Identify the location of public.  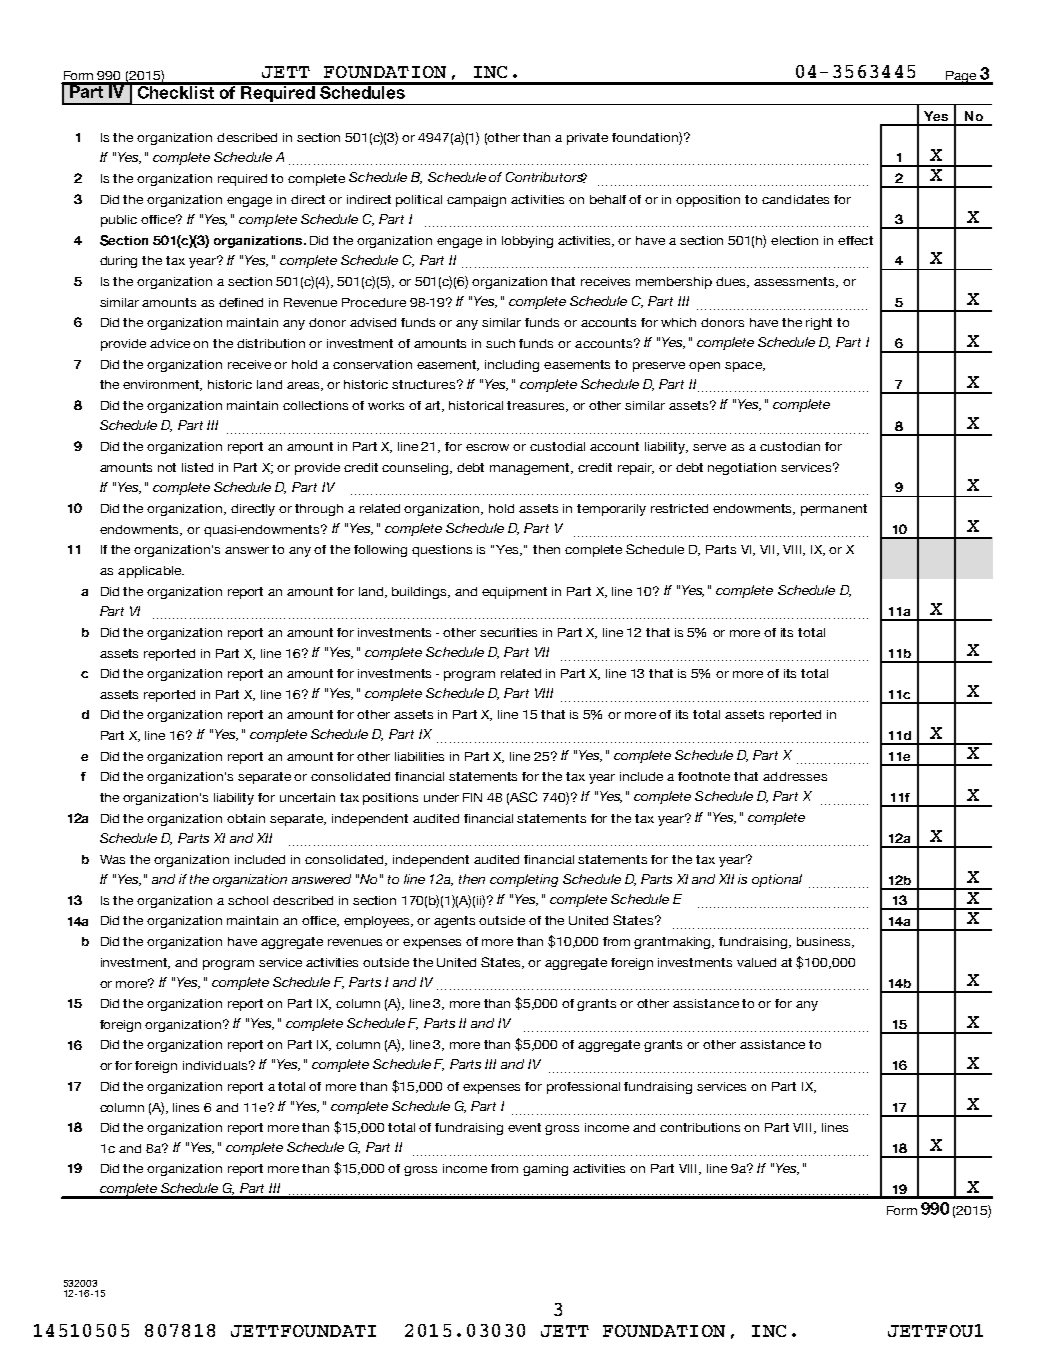
(119, 221).
